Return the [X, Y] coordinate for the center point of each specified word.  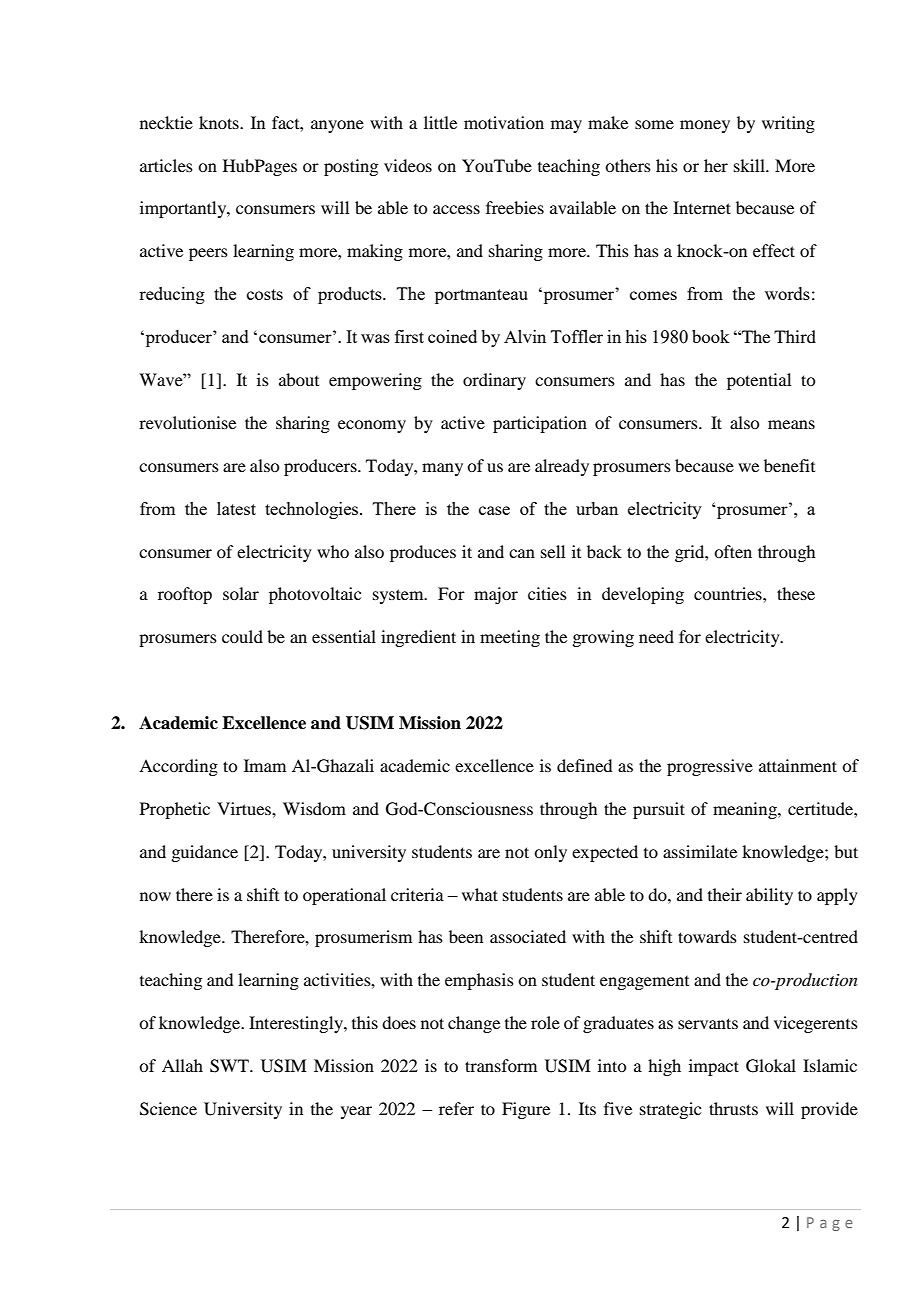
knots [220, 122]
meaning [746, 810]
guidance [204, 853]
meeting [510, 638]
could [242, 636]
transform [501, 1065]
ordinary [494, 381]
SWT [230, 1066]
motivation [504, 122]
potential [759, 381]
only [550, 853]
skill [750, 165]
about [299, 379]
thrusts [733, 1108]
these [796, 593]
